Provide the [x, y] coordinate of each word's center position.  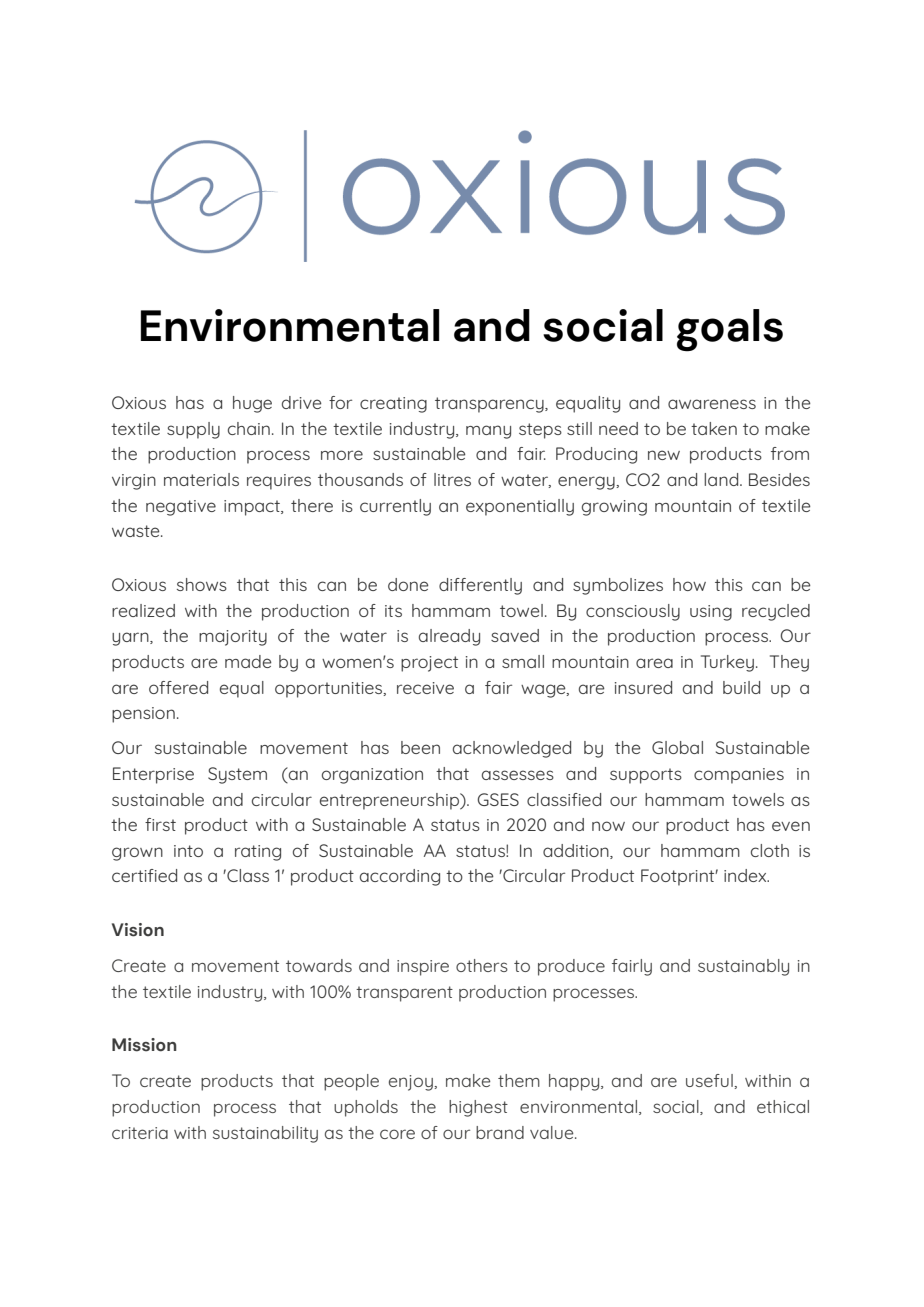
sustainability [265, 1134]
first [160, 824]
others [482, 965]
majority [233, 638]
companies [739, 776]
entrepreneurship [391, 801]
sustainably [743, 967]
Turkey [727, 663]
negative [181, 508]
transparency [490, 405]
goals [730, 330]
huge [252, 404]
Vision [138, 930]
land [722, 479]
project [429, 664]
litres [452, 479]
